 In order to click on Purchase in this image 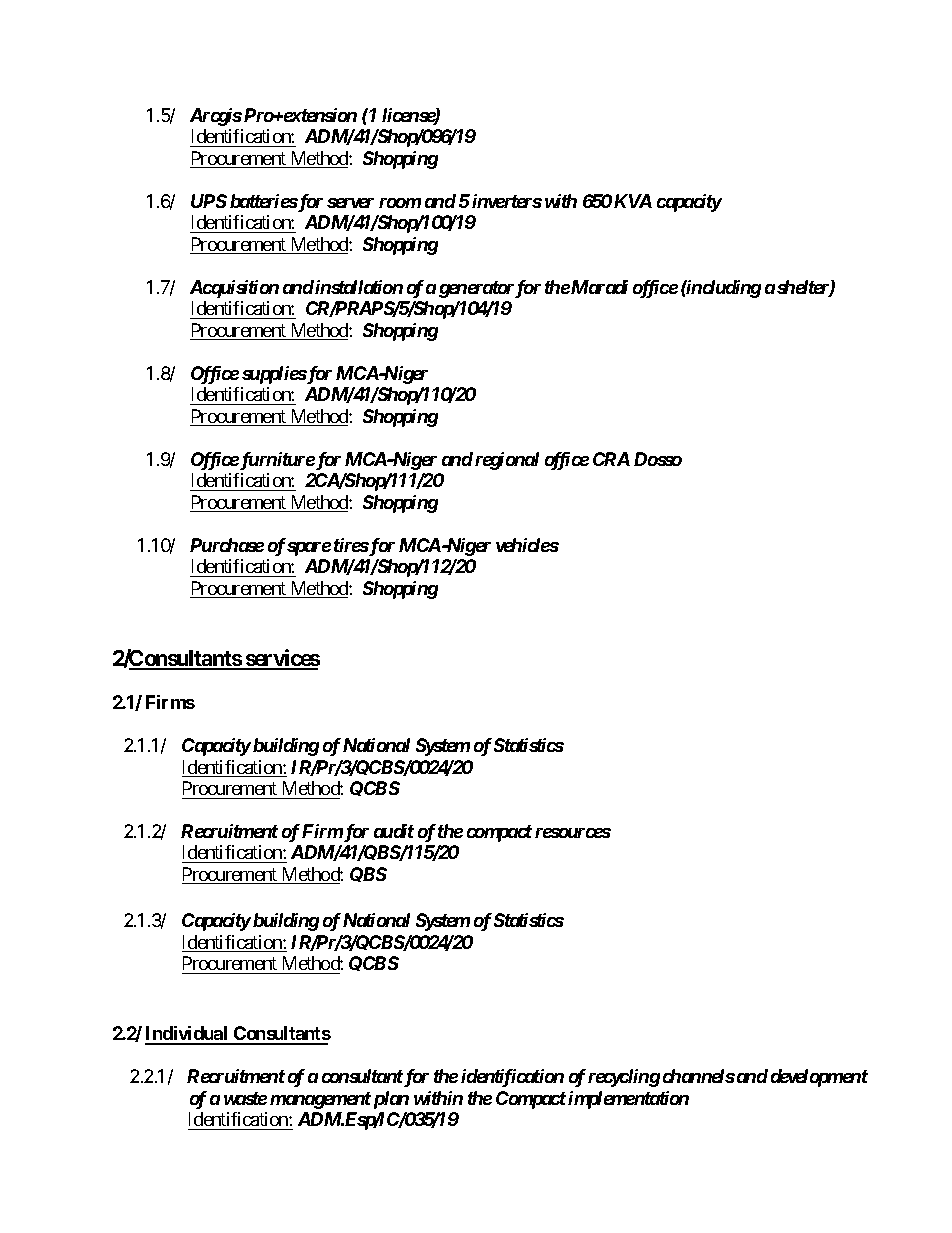, I will do `click(227, 545)`.
